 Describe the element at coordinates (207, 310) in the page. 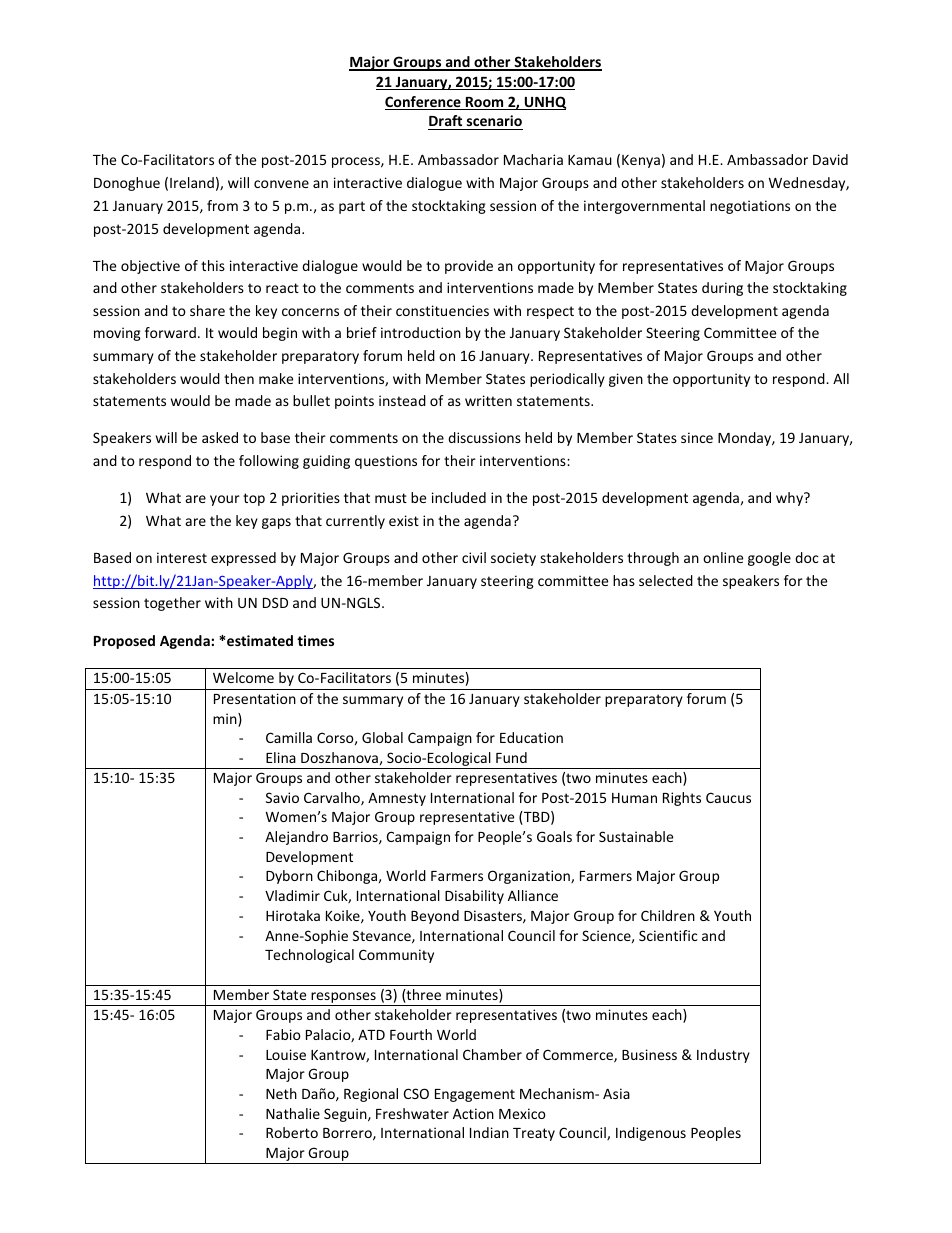

I see `share` at that location.
